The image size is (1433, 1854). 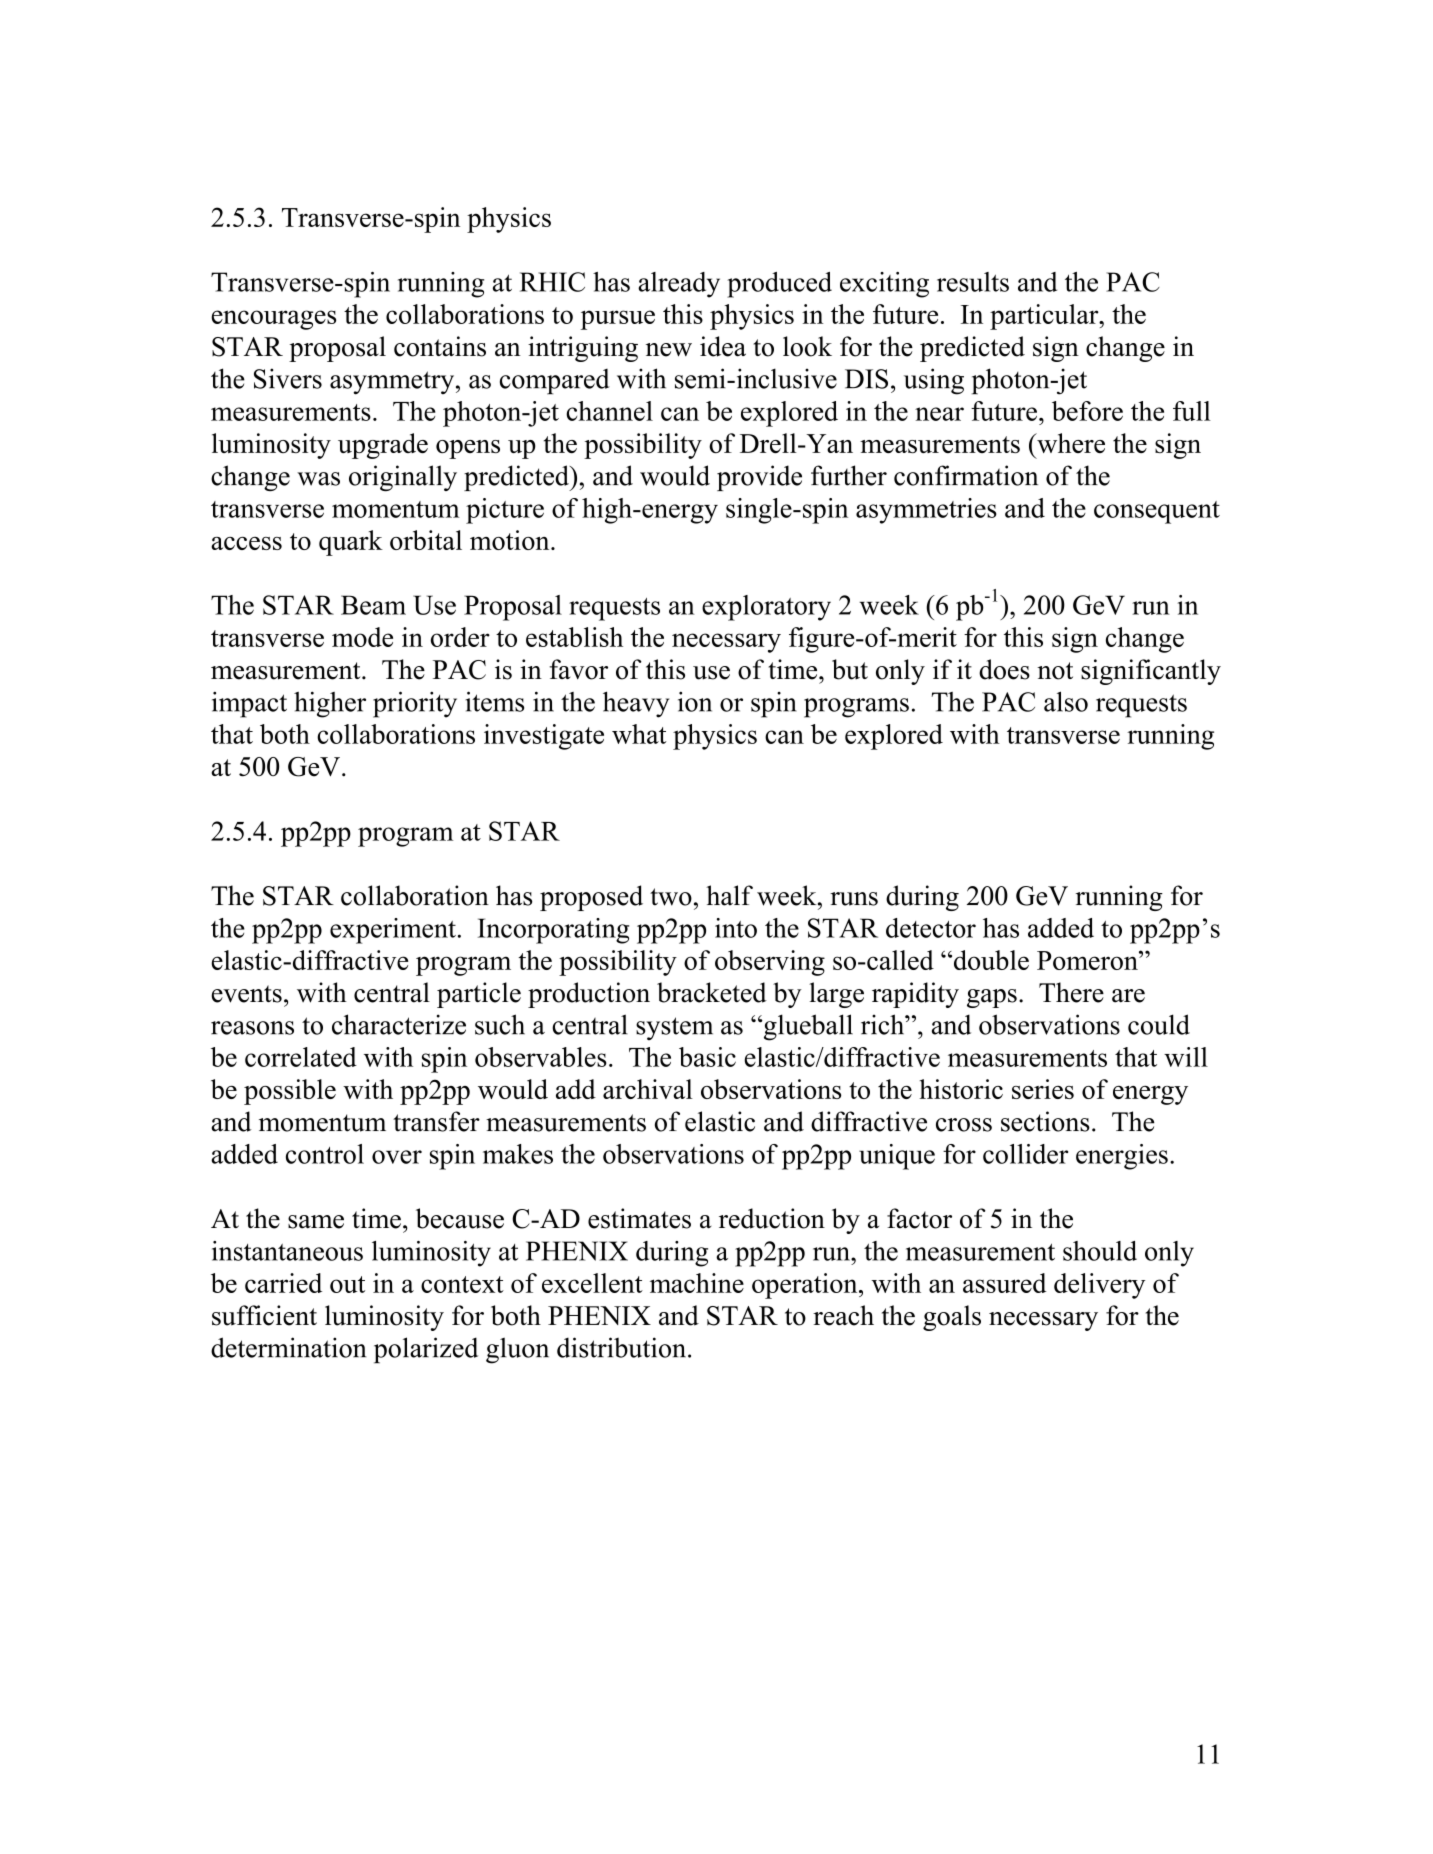 I want to click on also, so click(x=1066, y=701).
